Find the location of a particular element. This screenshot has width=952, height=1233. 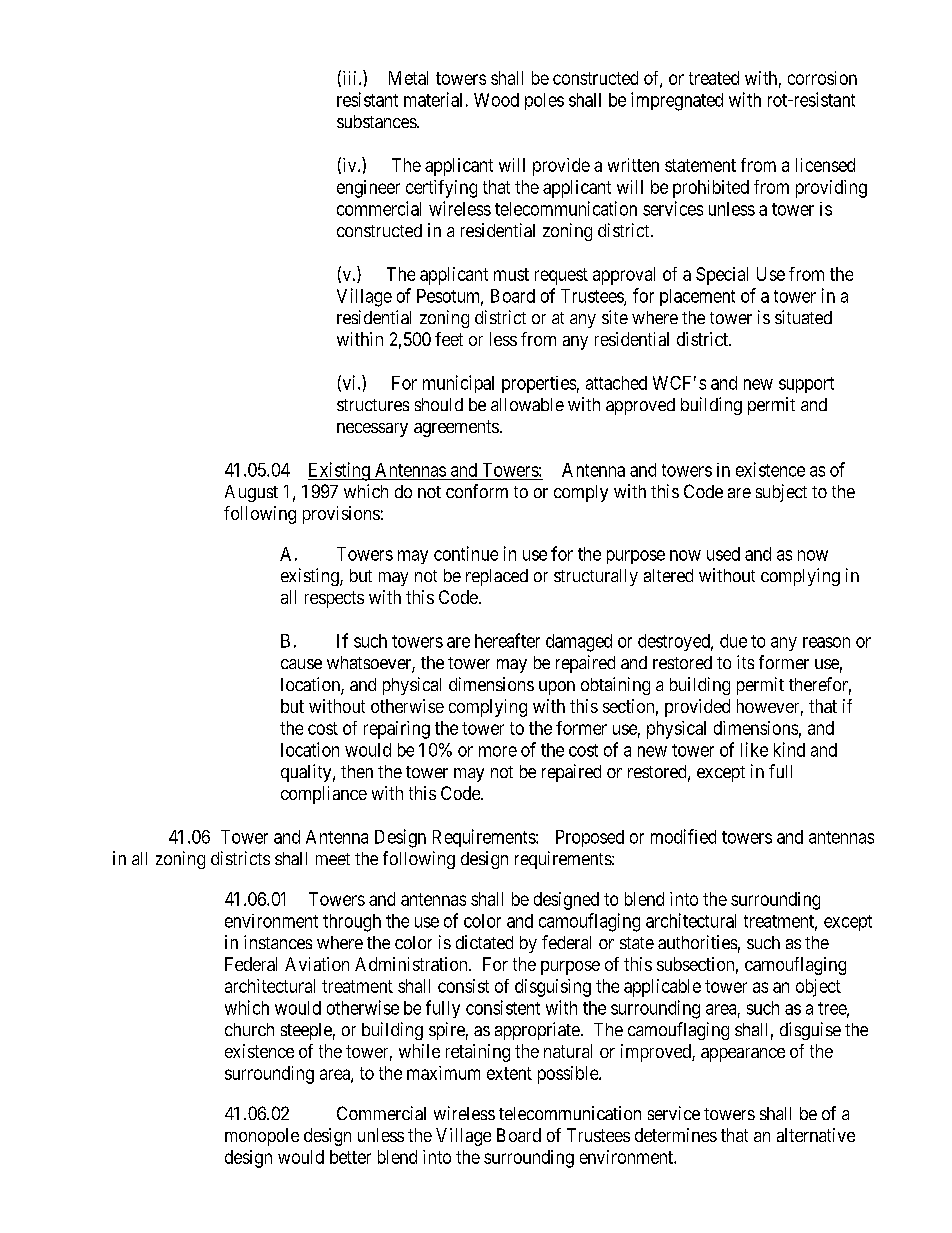

treated is located at coordinates (714, 78).
